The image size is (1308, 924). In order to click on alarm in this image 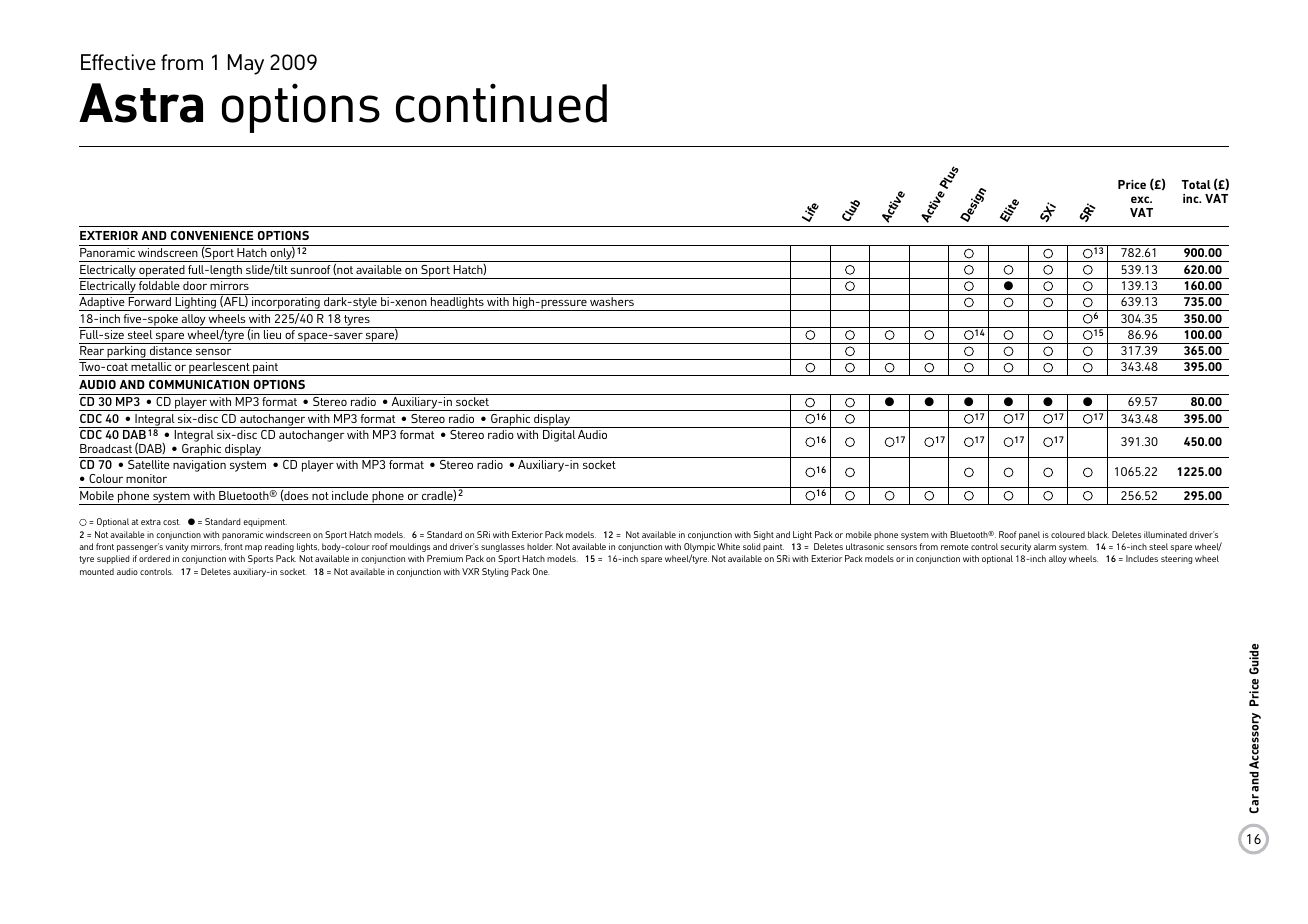, I will do `click(1045, 546)`.
